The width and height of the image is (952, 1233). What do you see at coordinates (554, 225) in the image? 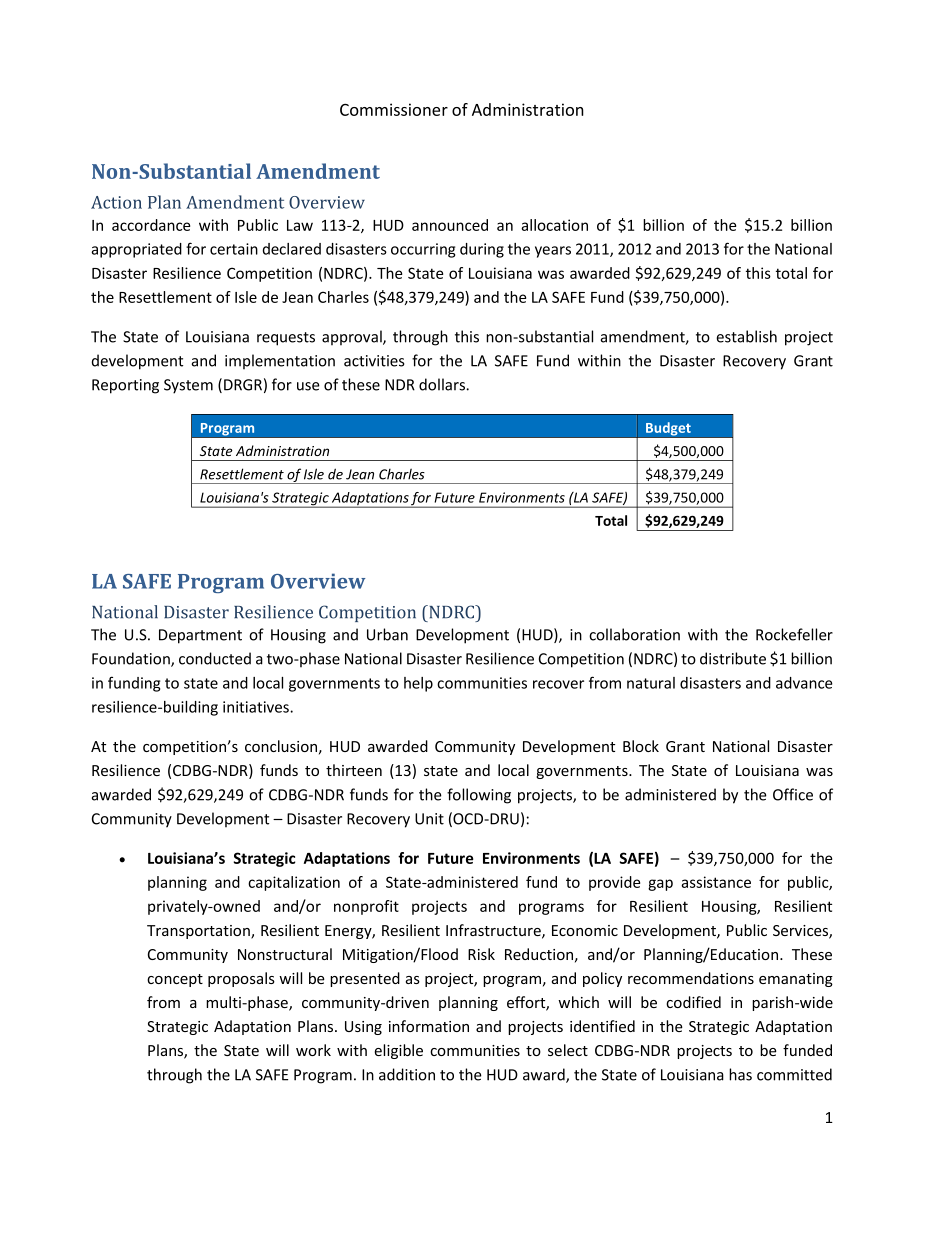
I see `allocation` at bounding box center [554, 225].
